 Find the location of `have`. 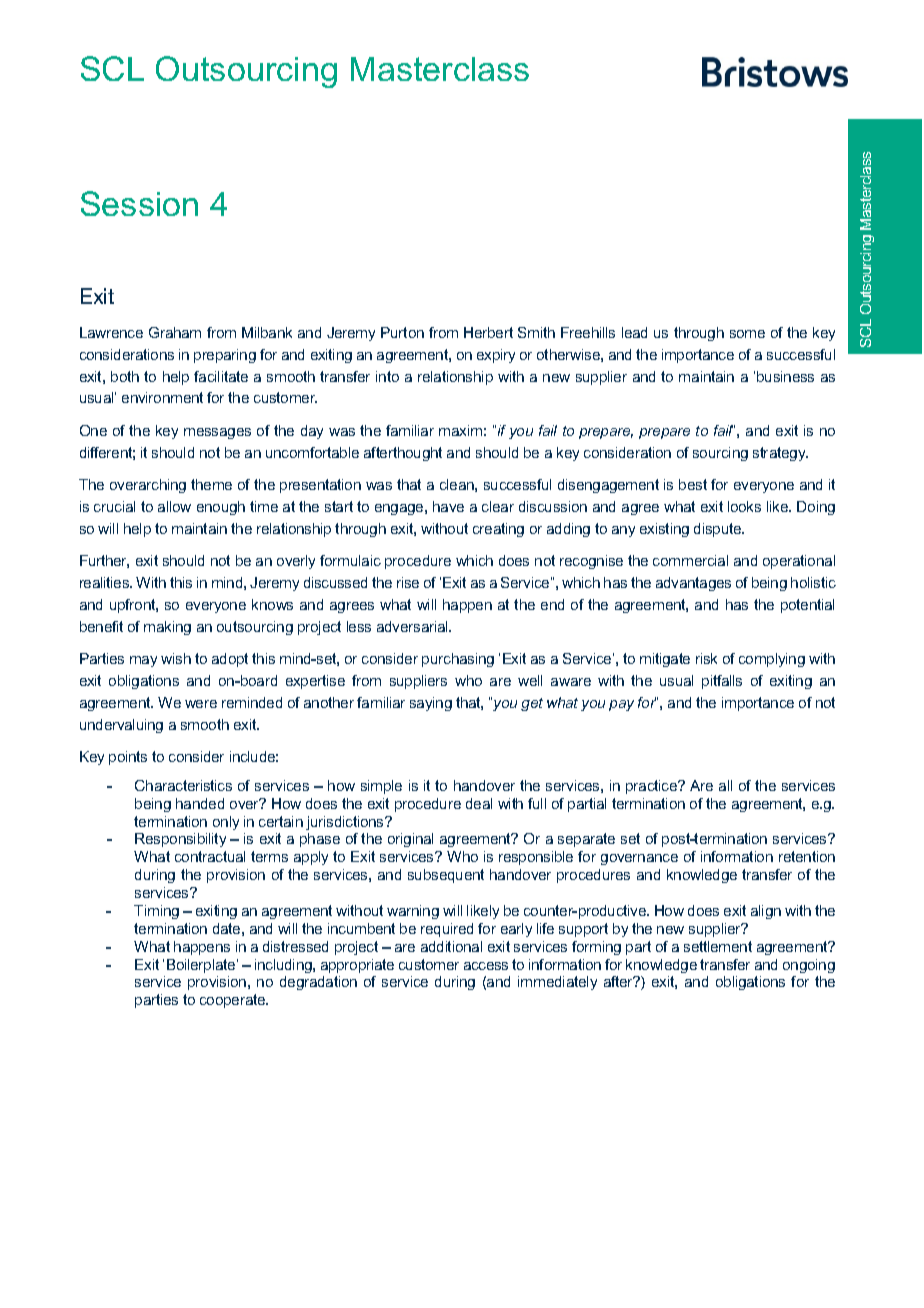

have is located at coordinates (448, 506).
